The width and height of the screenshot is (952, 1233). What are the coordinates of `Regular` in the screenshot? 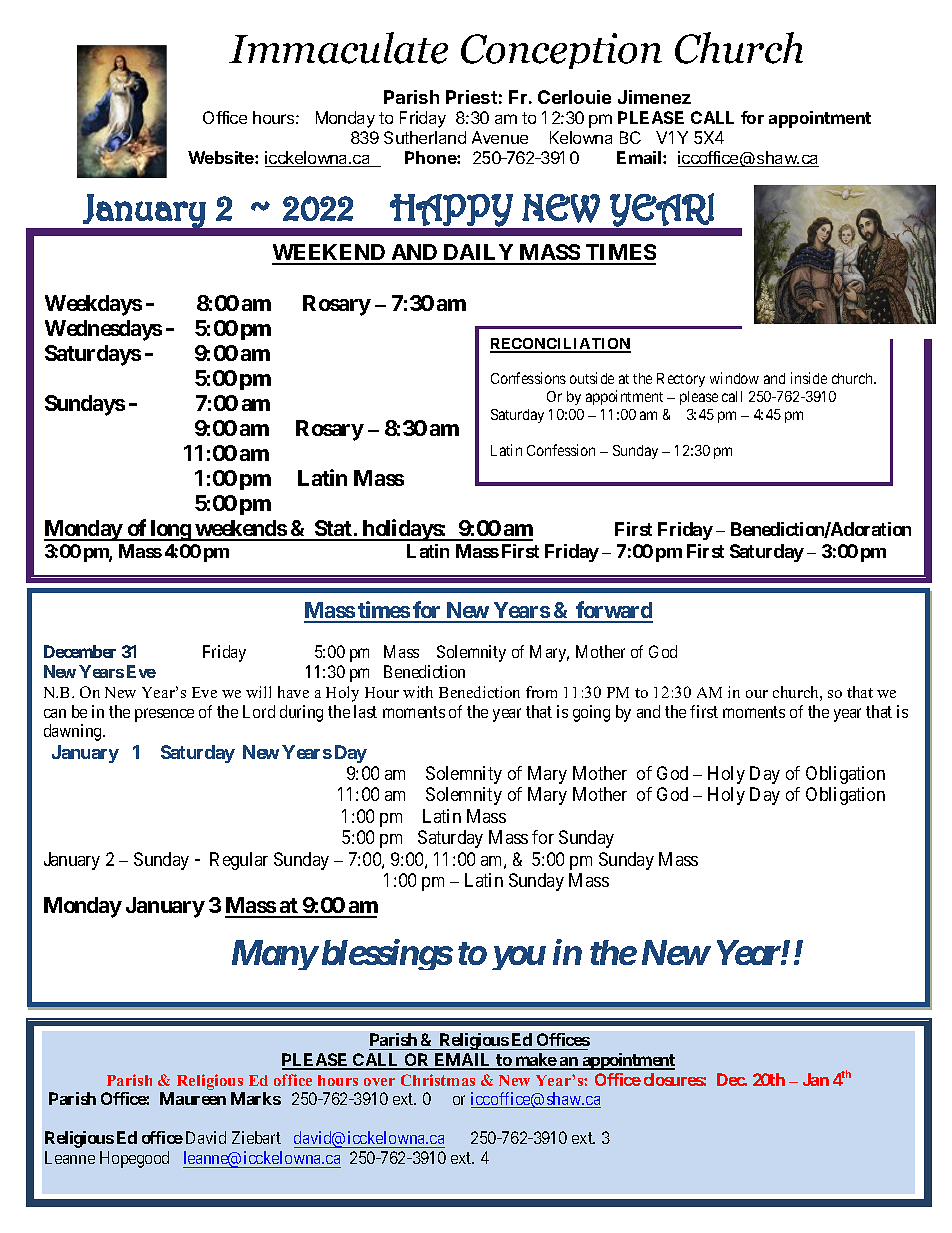 It's located at (239, 861).
